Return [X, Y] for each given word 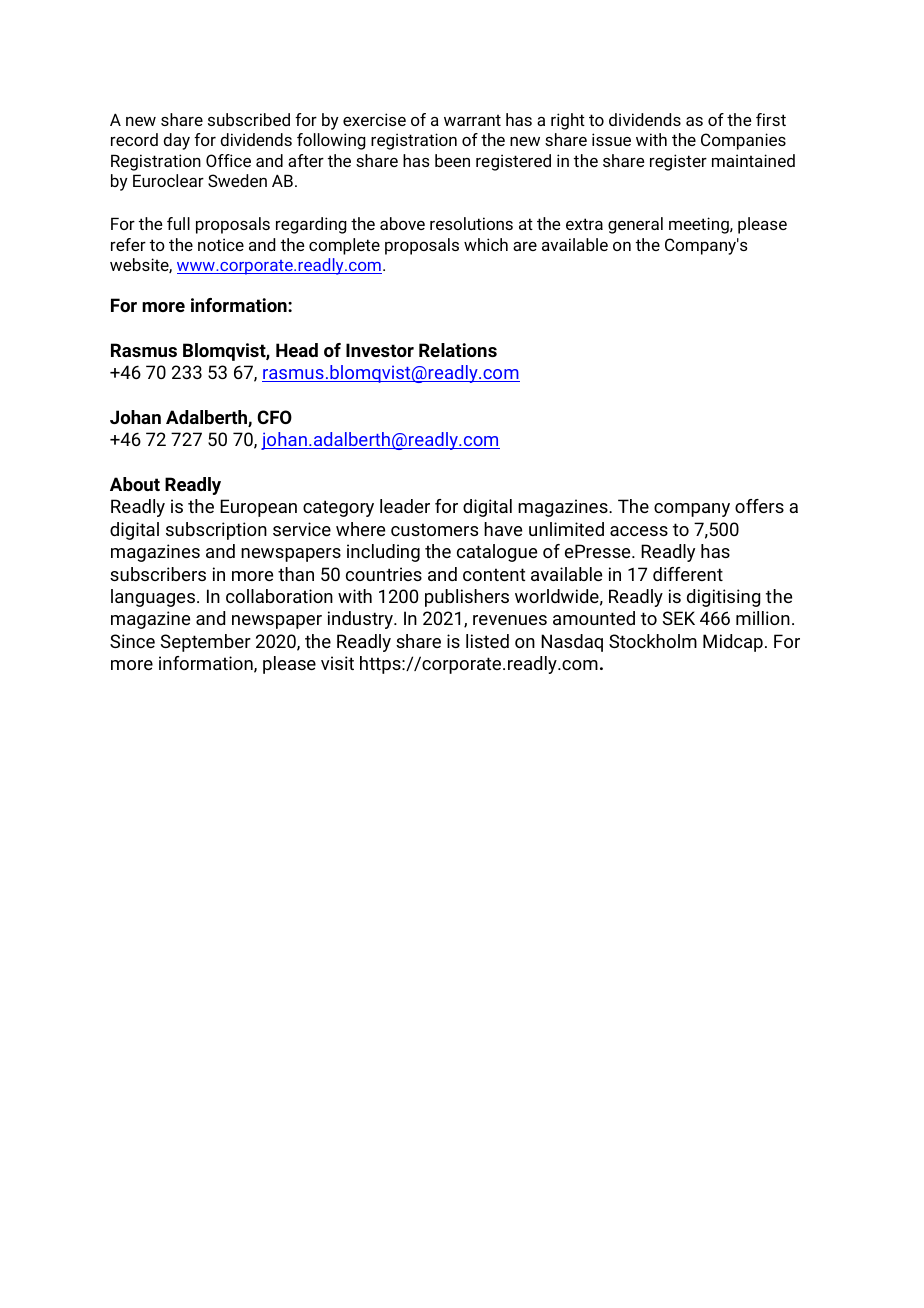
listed [487, 641]
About [135, 484]
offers [759, 506]
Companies [743, 141]
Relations [458, 350]
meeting [700, 225]
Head [297, 350]
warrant [472, 120]
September [206, 643]
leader [405, 506]
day [176, 141]
